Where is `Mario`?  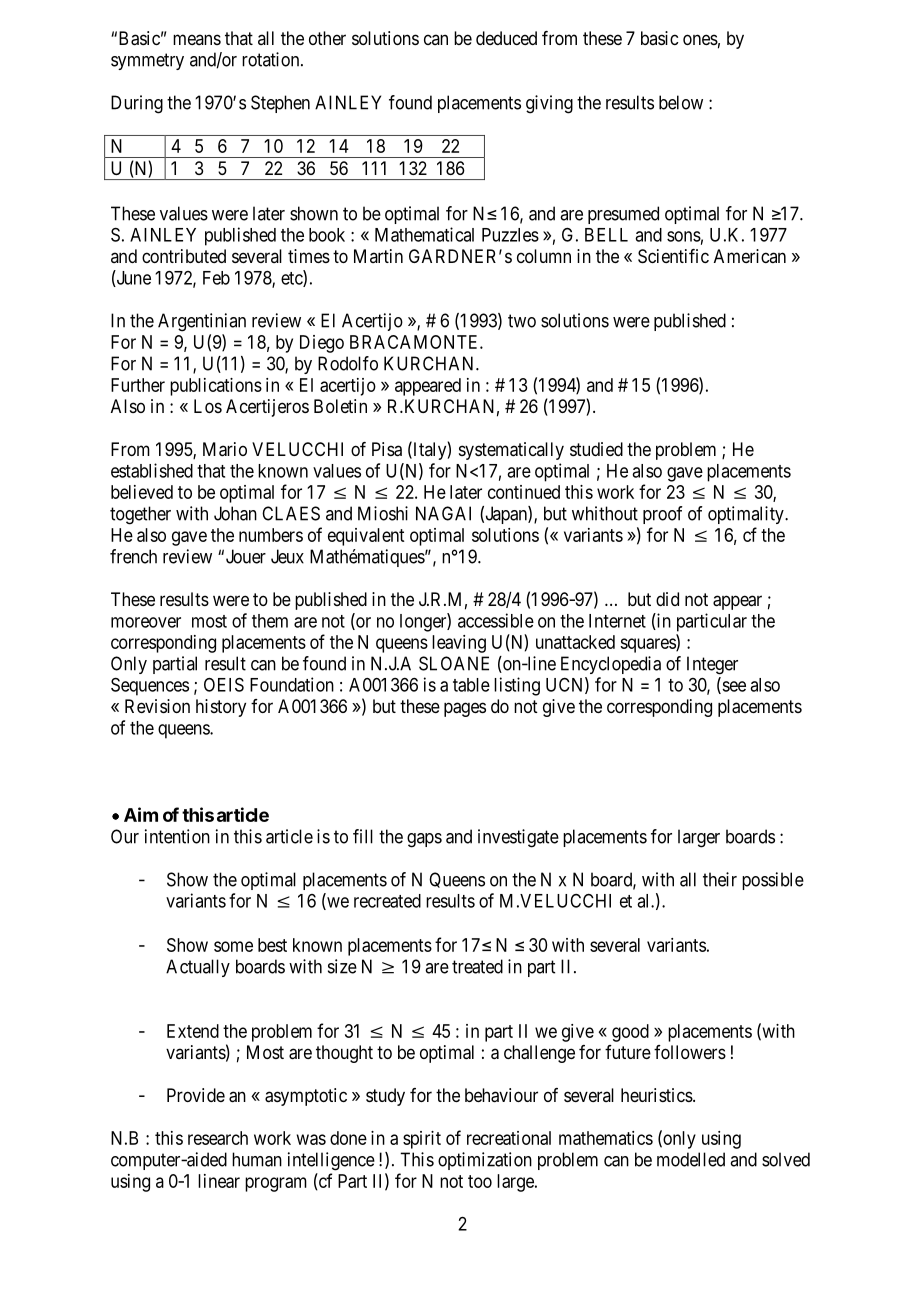 Mario is located at coordinates (225, 449).
